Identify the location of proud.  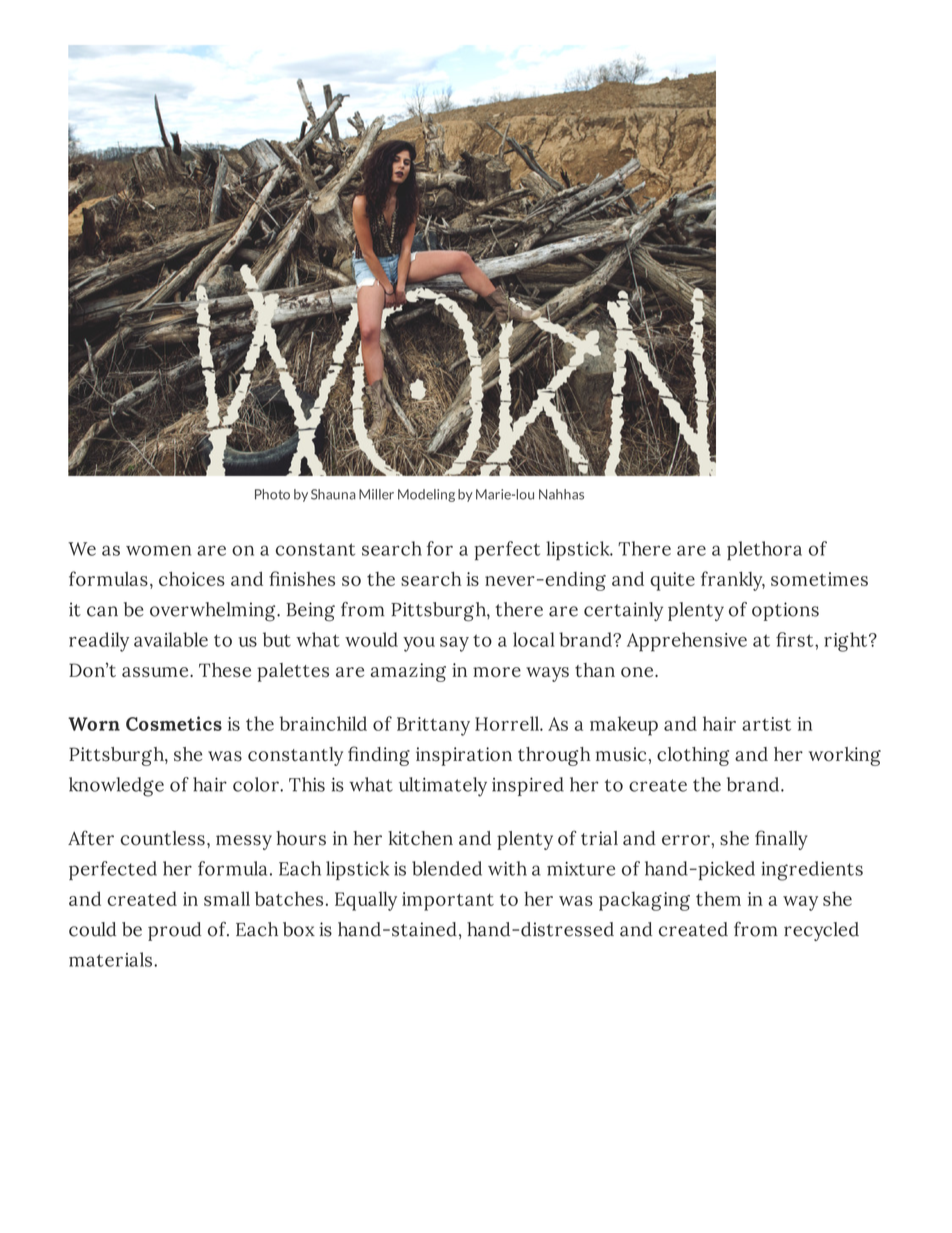
(174, 931).
